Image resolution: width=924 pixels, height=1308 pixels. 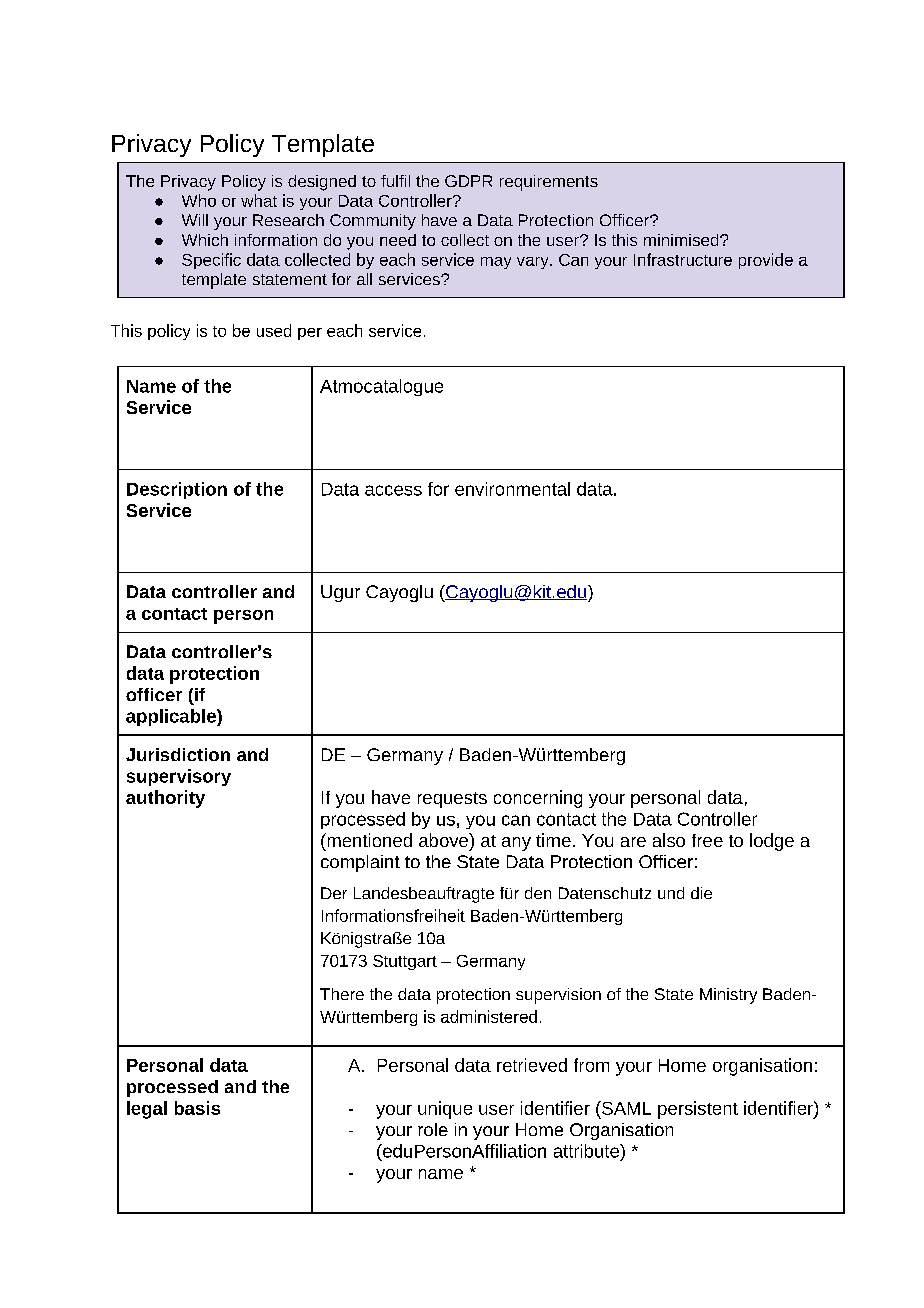 I want to click on minimised, so click(x=682, y=240).
